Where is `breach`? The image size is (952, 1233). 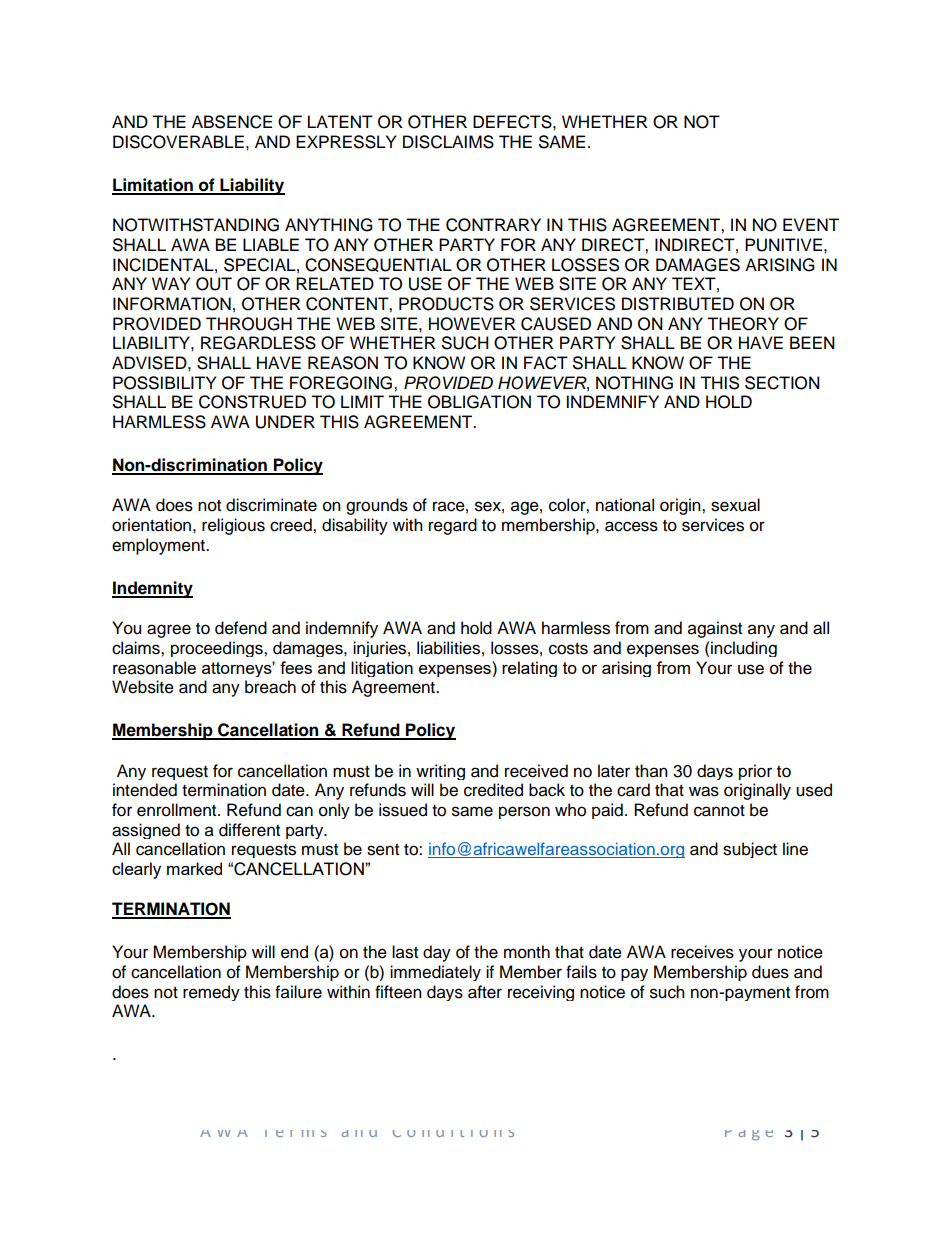
breach is located at coordinates (270, 687).
